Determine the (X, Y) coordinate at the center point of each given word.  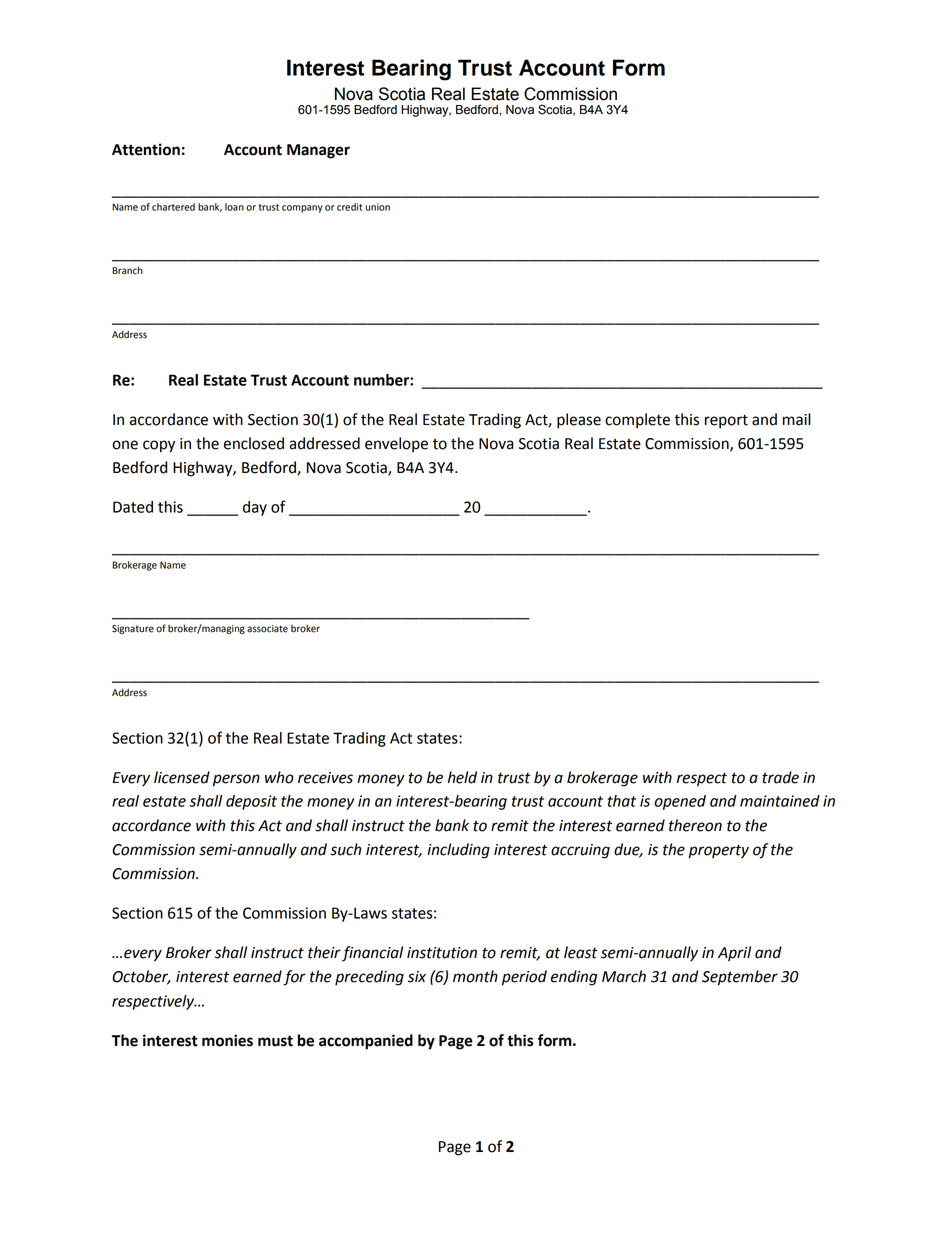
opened (680, 802)
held (462, 777)
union (378, 207)
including (458, 851)
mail (797, 419)
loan (234, 207)
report (726, 421)
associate (267, 629)
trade (780, 777)
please (579, 421)
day (255, 508)
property (718, 851)
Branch (127, 270)
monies (227, 1040)
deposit (251, 802)
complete (637, 421)
